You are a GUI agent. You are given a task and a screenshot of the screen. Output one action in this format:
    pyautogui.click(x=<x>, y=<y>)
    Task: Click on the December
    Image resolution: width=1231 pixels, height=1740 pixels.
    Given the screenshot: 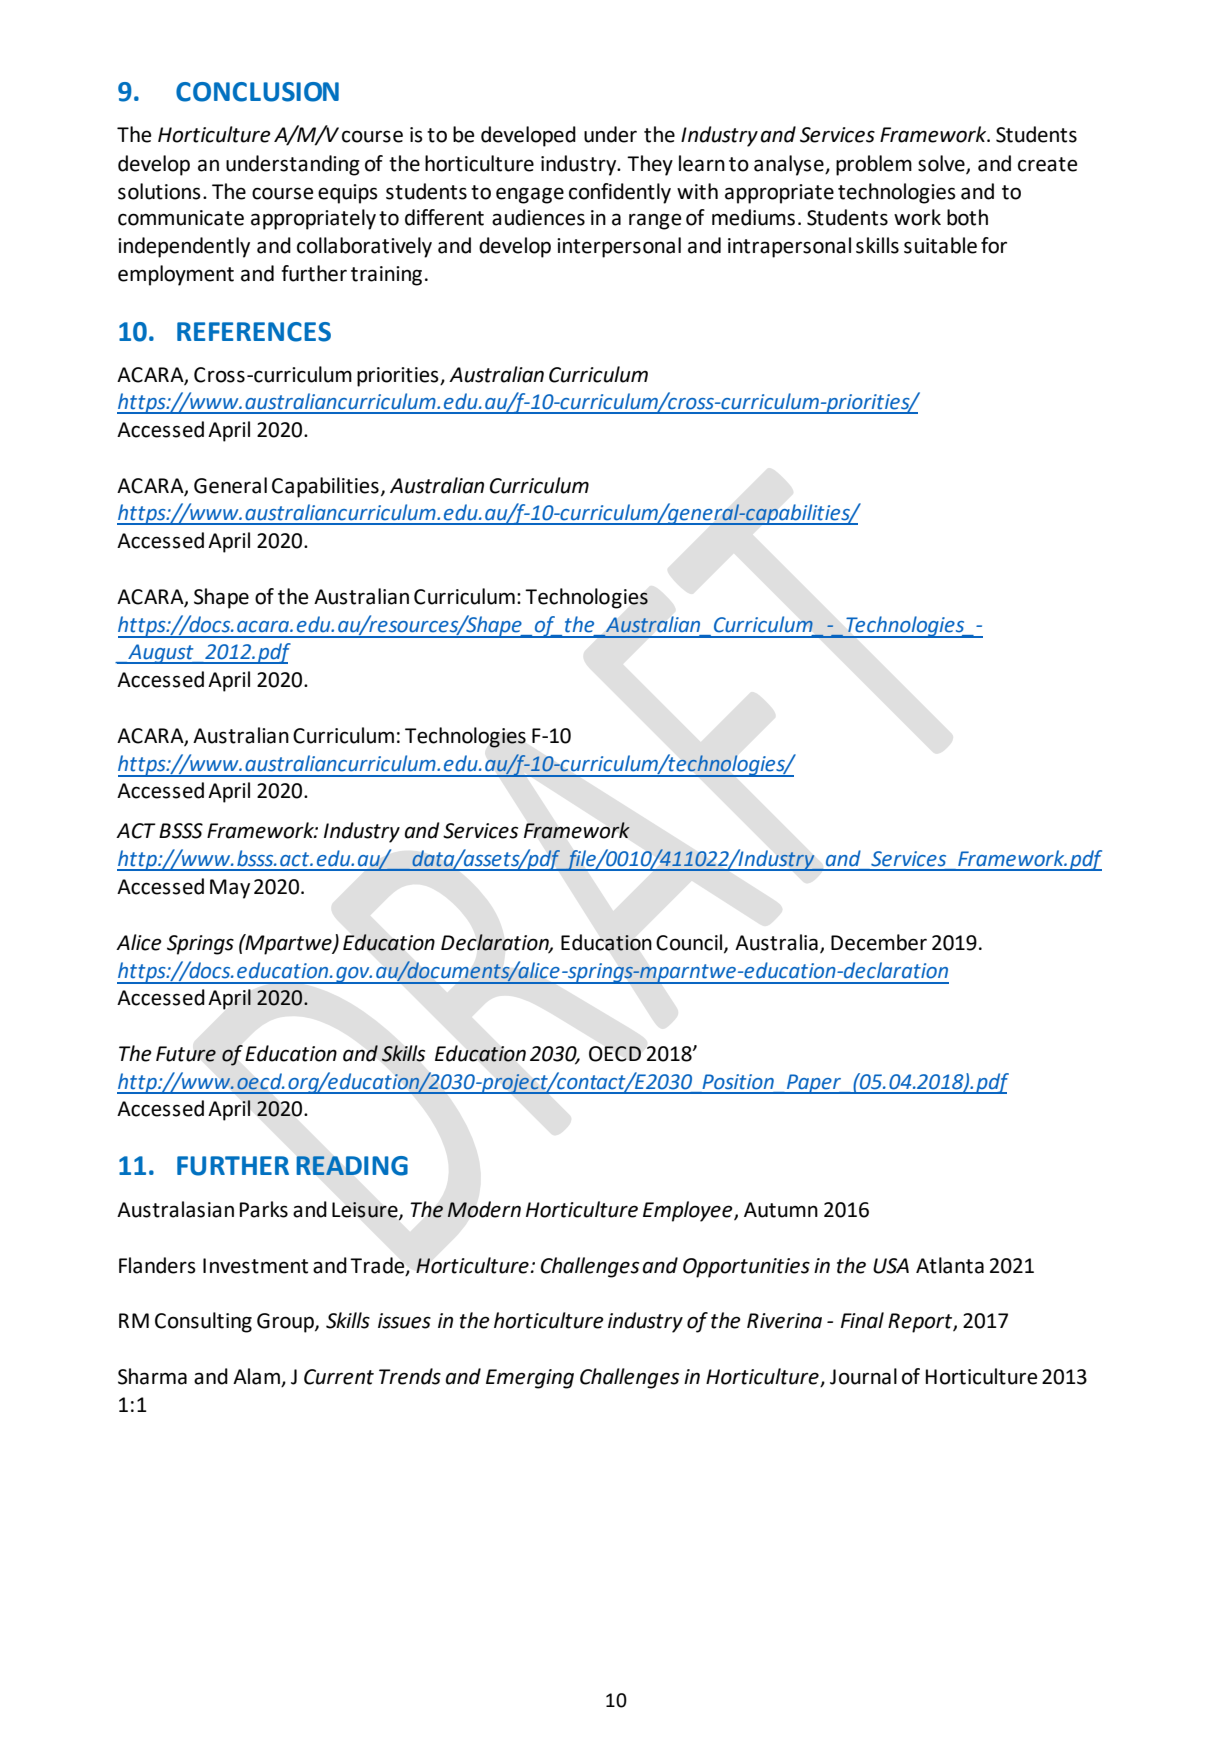 What is the action you would take?
    pyautogui.click(x=879, y=942)
